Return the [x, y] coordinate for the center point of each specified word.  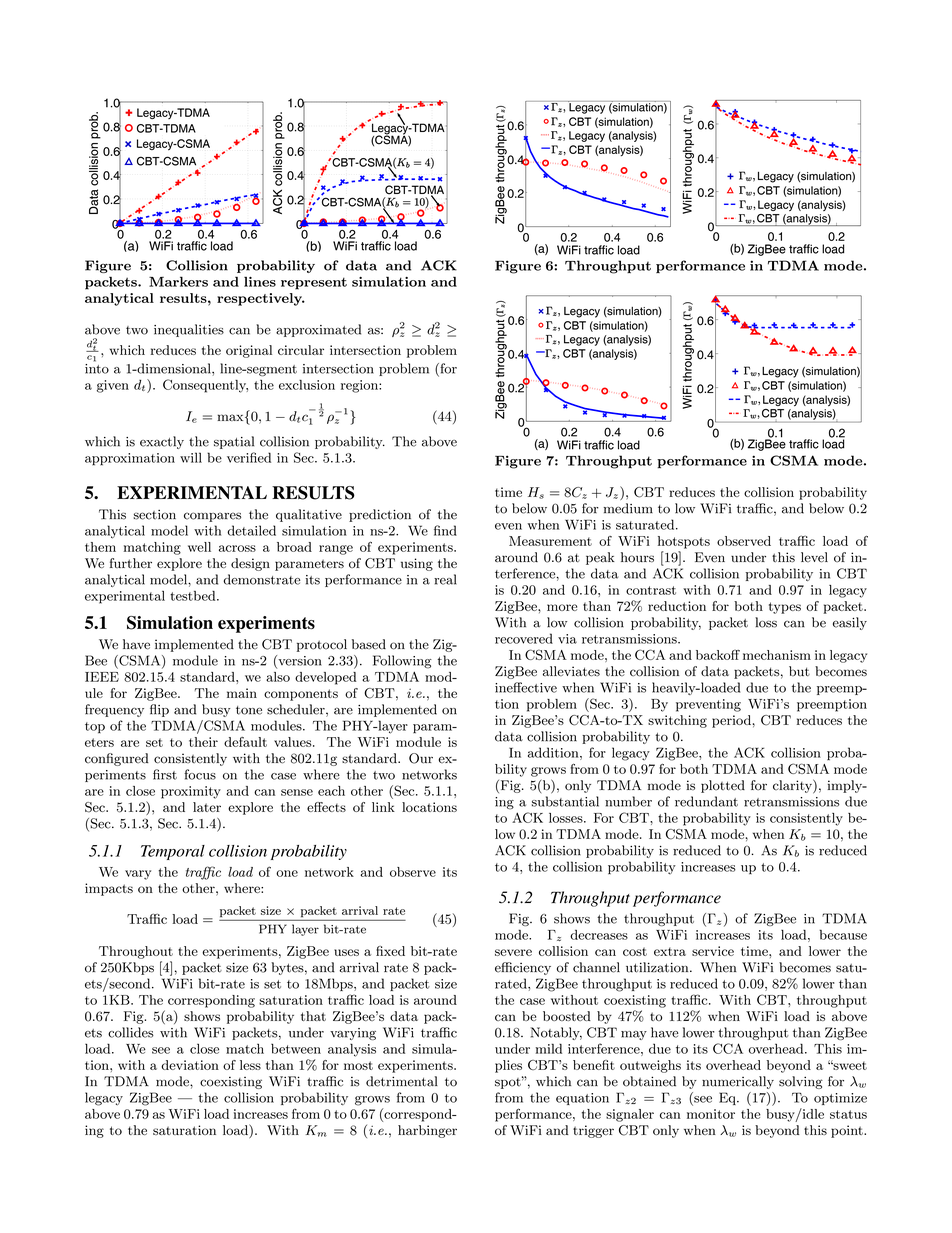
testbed [194, 596]
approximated [318, 330]
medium [628, 508]
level [814, 557]
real [445, 579]
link [383, 807]
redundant [706, 801]
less [250, 1065]
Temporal [173, 852]
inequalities [189, 330]
